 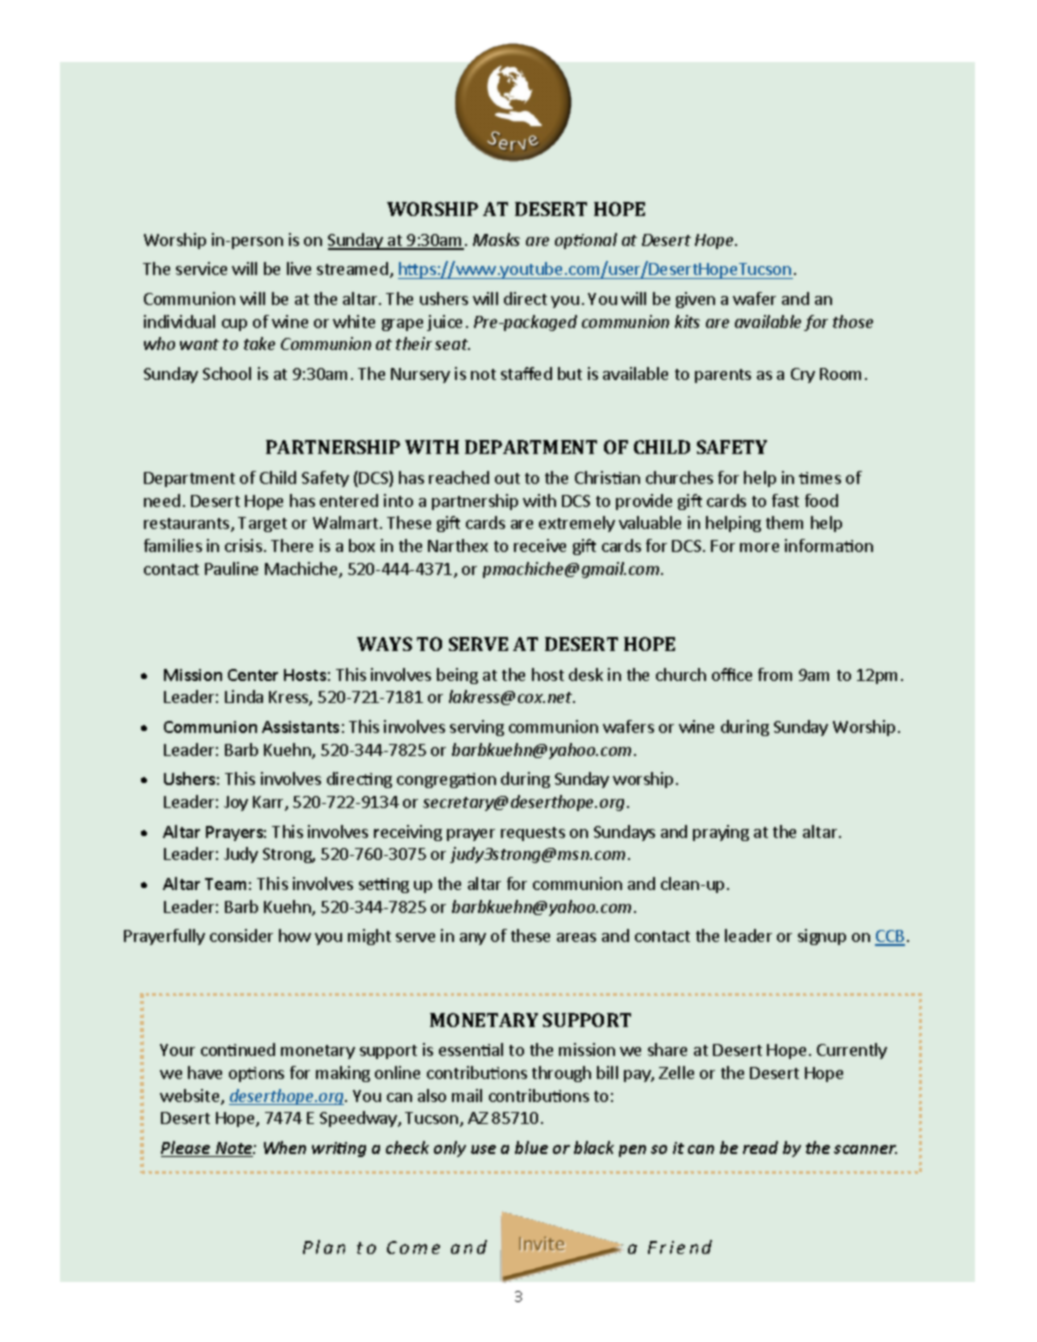 I want to click on those, so click(x=853, y=321).
